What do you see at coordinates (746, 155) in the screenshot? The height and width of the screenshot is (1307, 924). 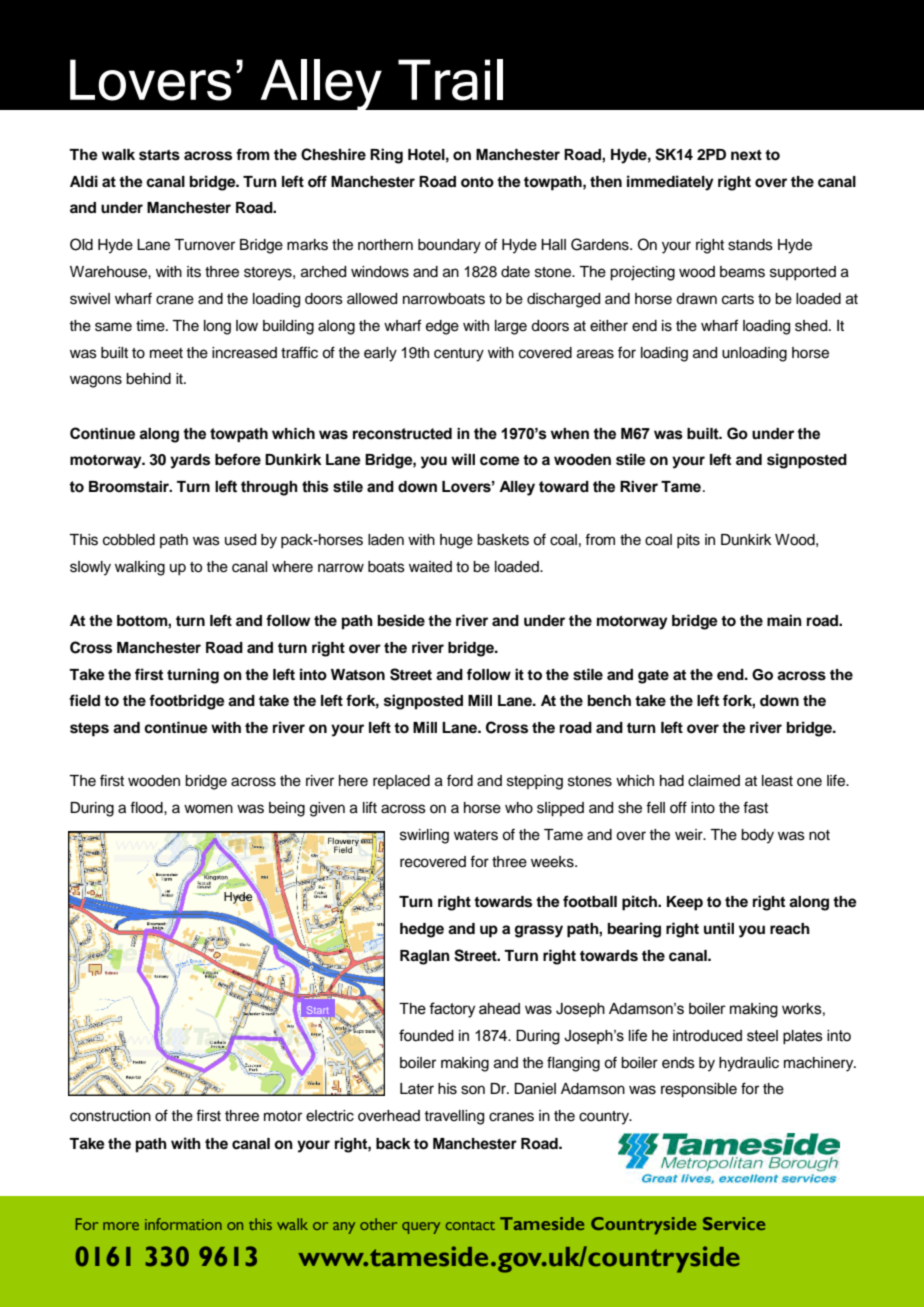 I see `next` at bounding box center [746, 155].
